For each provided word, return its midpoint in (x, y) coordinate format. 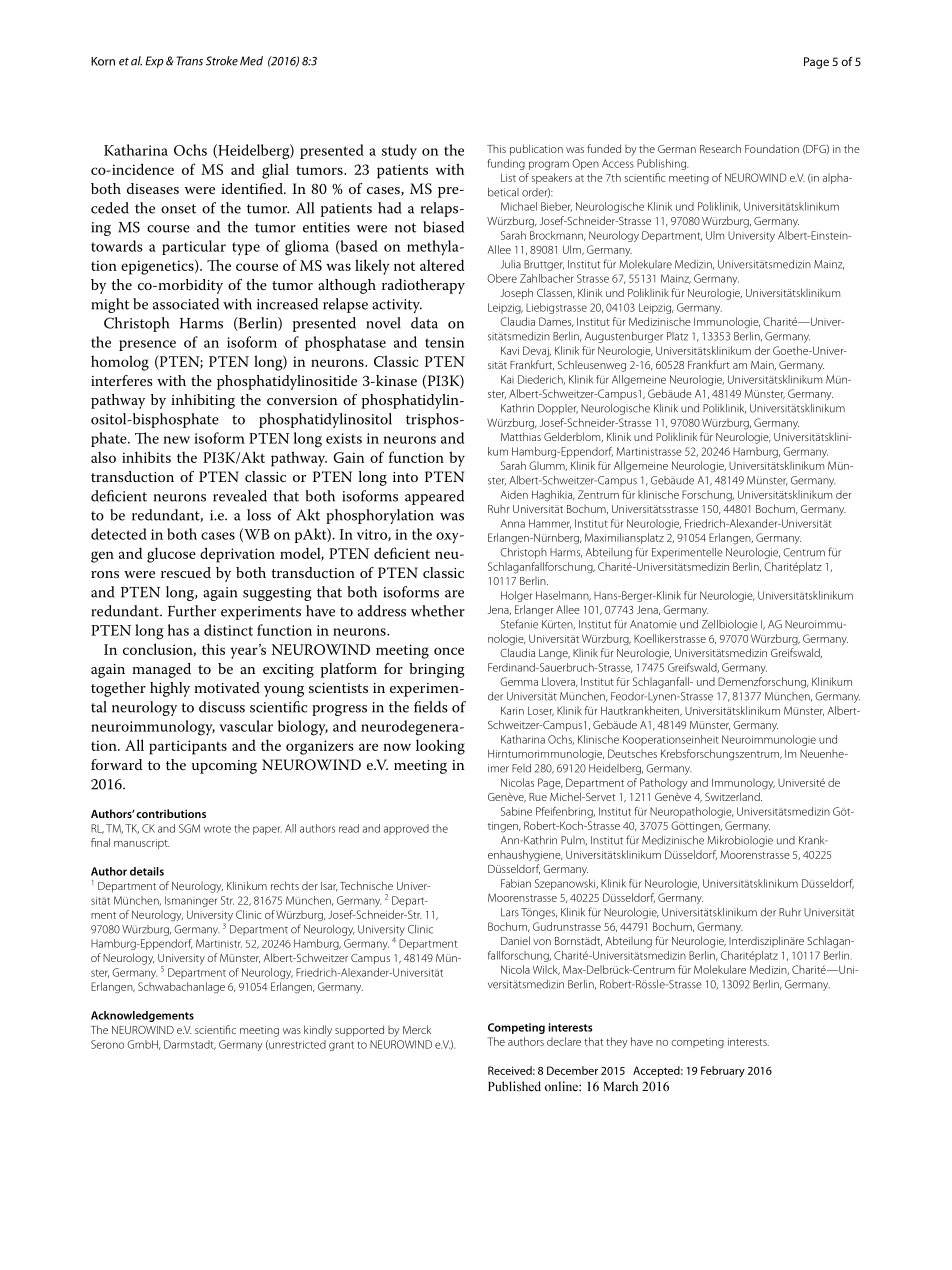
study (399, 152)
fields (431, 707)
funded (604, 148)
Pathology (664, 784)
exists (344, 438)
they (617, 1042)
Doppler (558, 409)
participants (188, 747)
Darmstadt (190, 1045)
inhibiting (203, 401)
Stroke (222, 61)
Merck (417, 1029)
